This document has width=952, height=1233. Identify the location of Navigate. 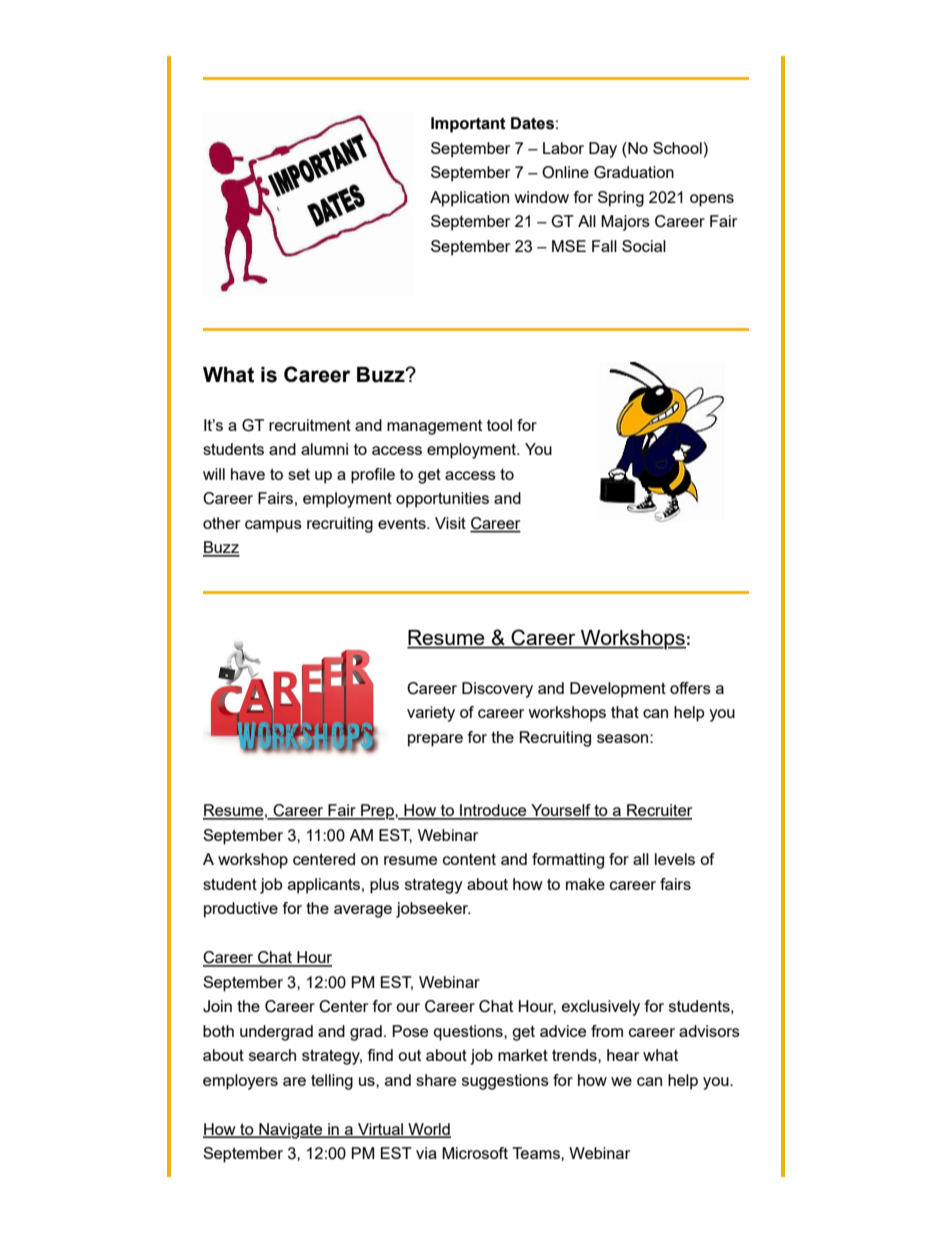
(291, 1131).
